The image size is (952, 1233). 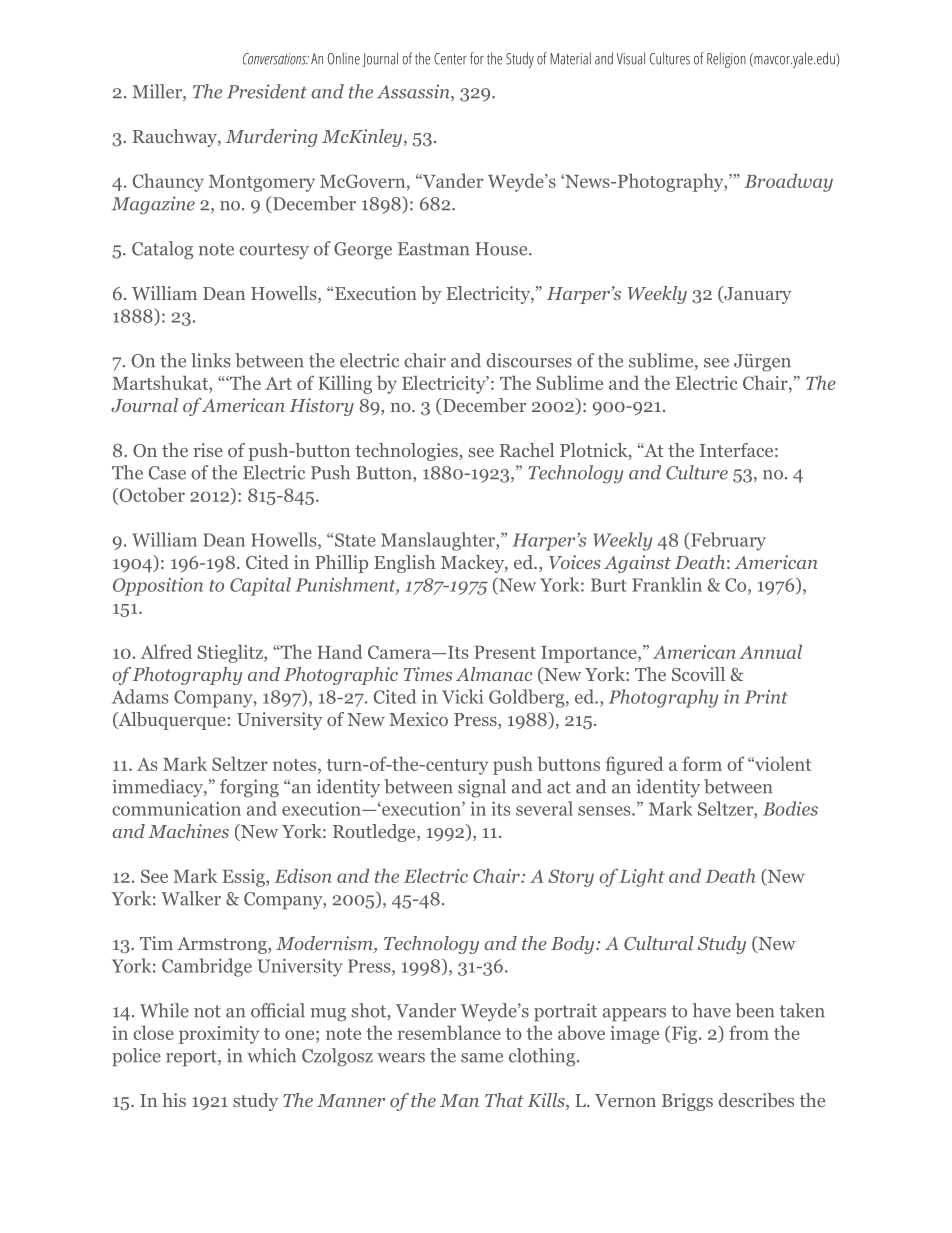 I want to click on form, so click(x=702, y=763).
